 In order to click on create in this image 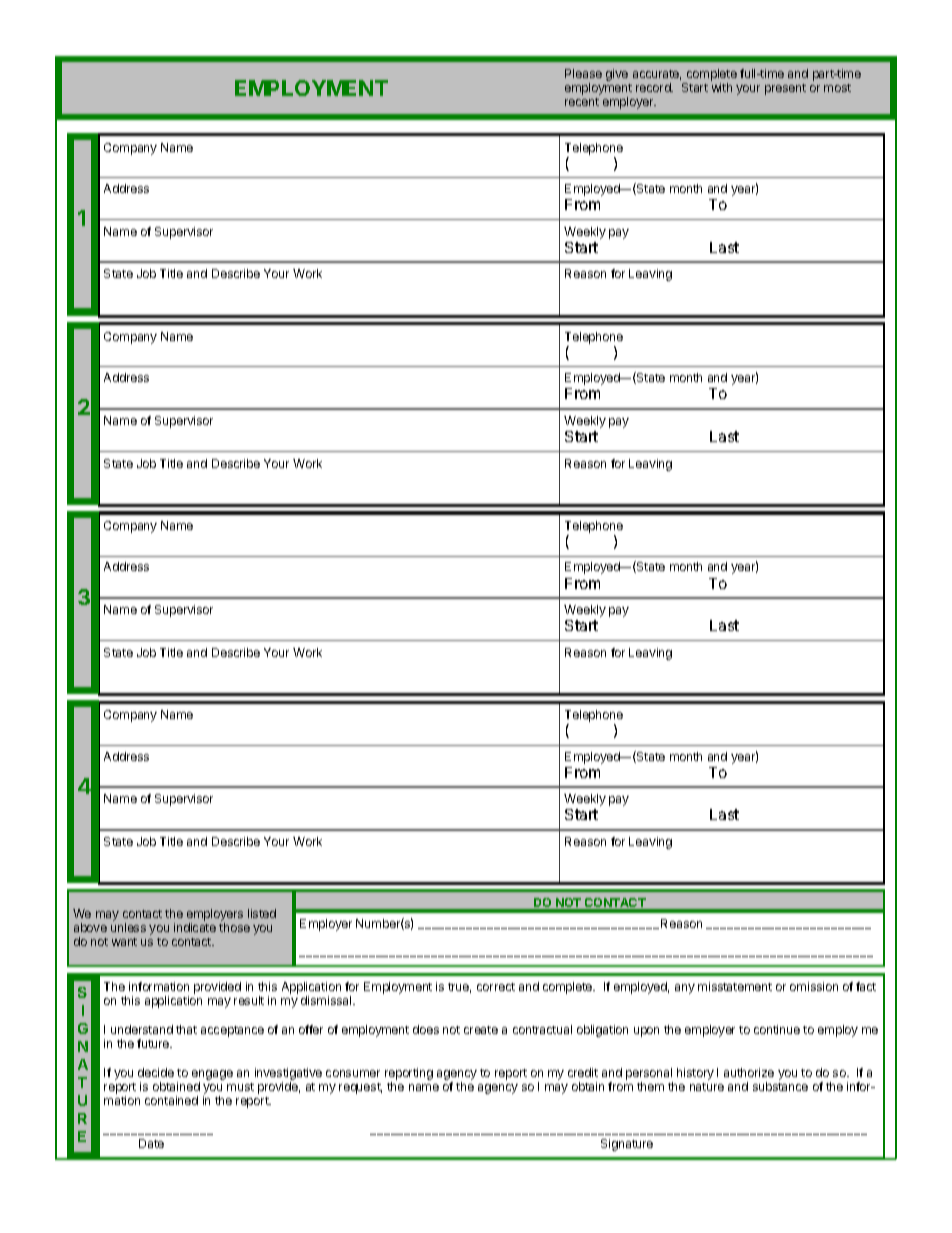, I will do `click(481, 1030)`.
